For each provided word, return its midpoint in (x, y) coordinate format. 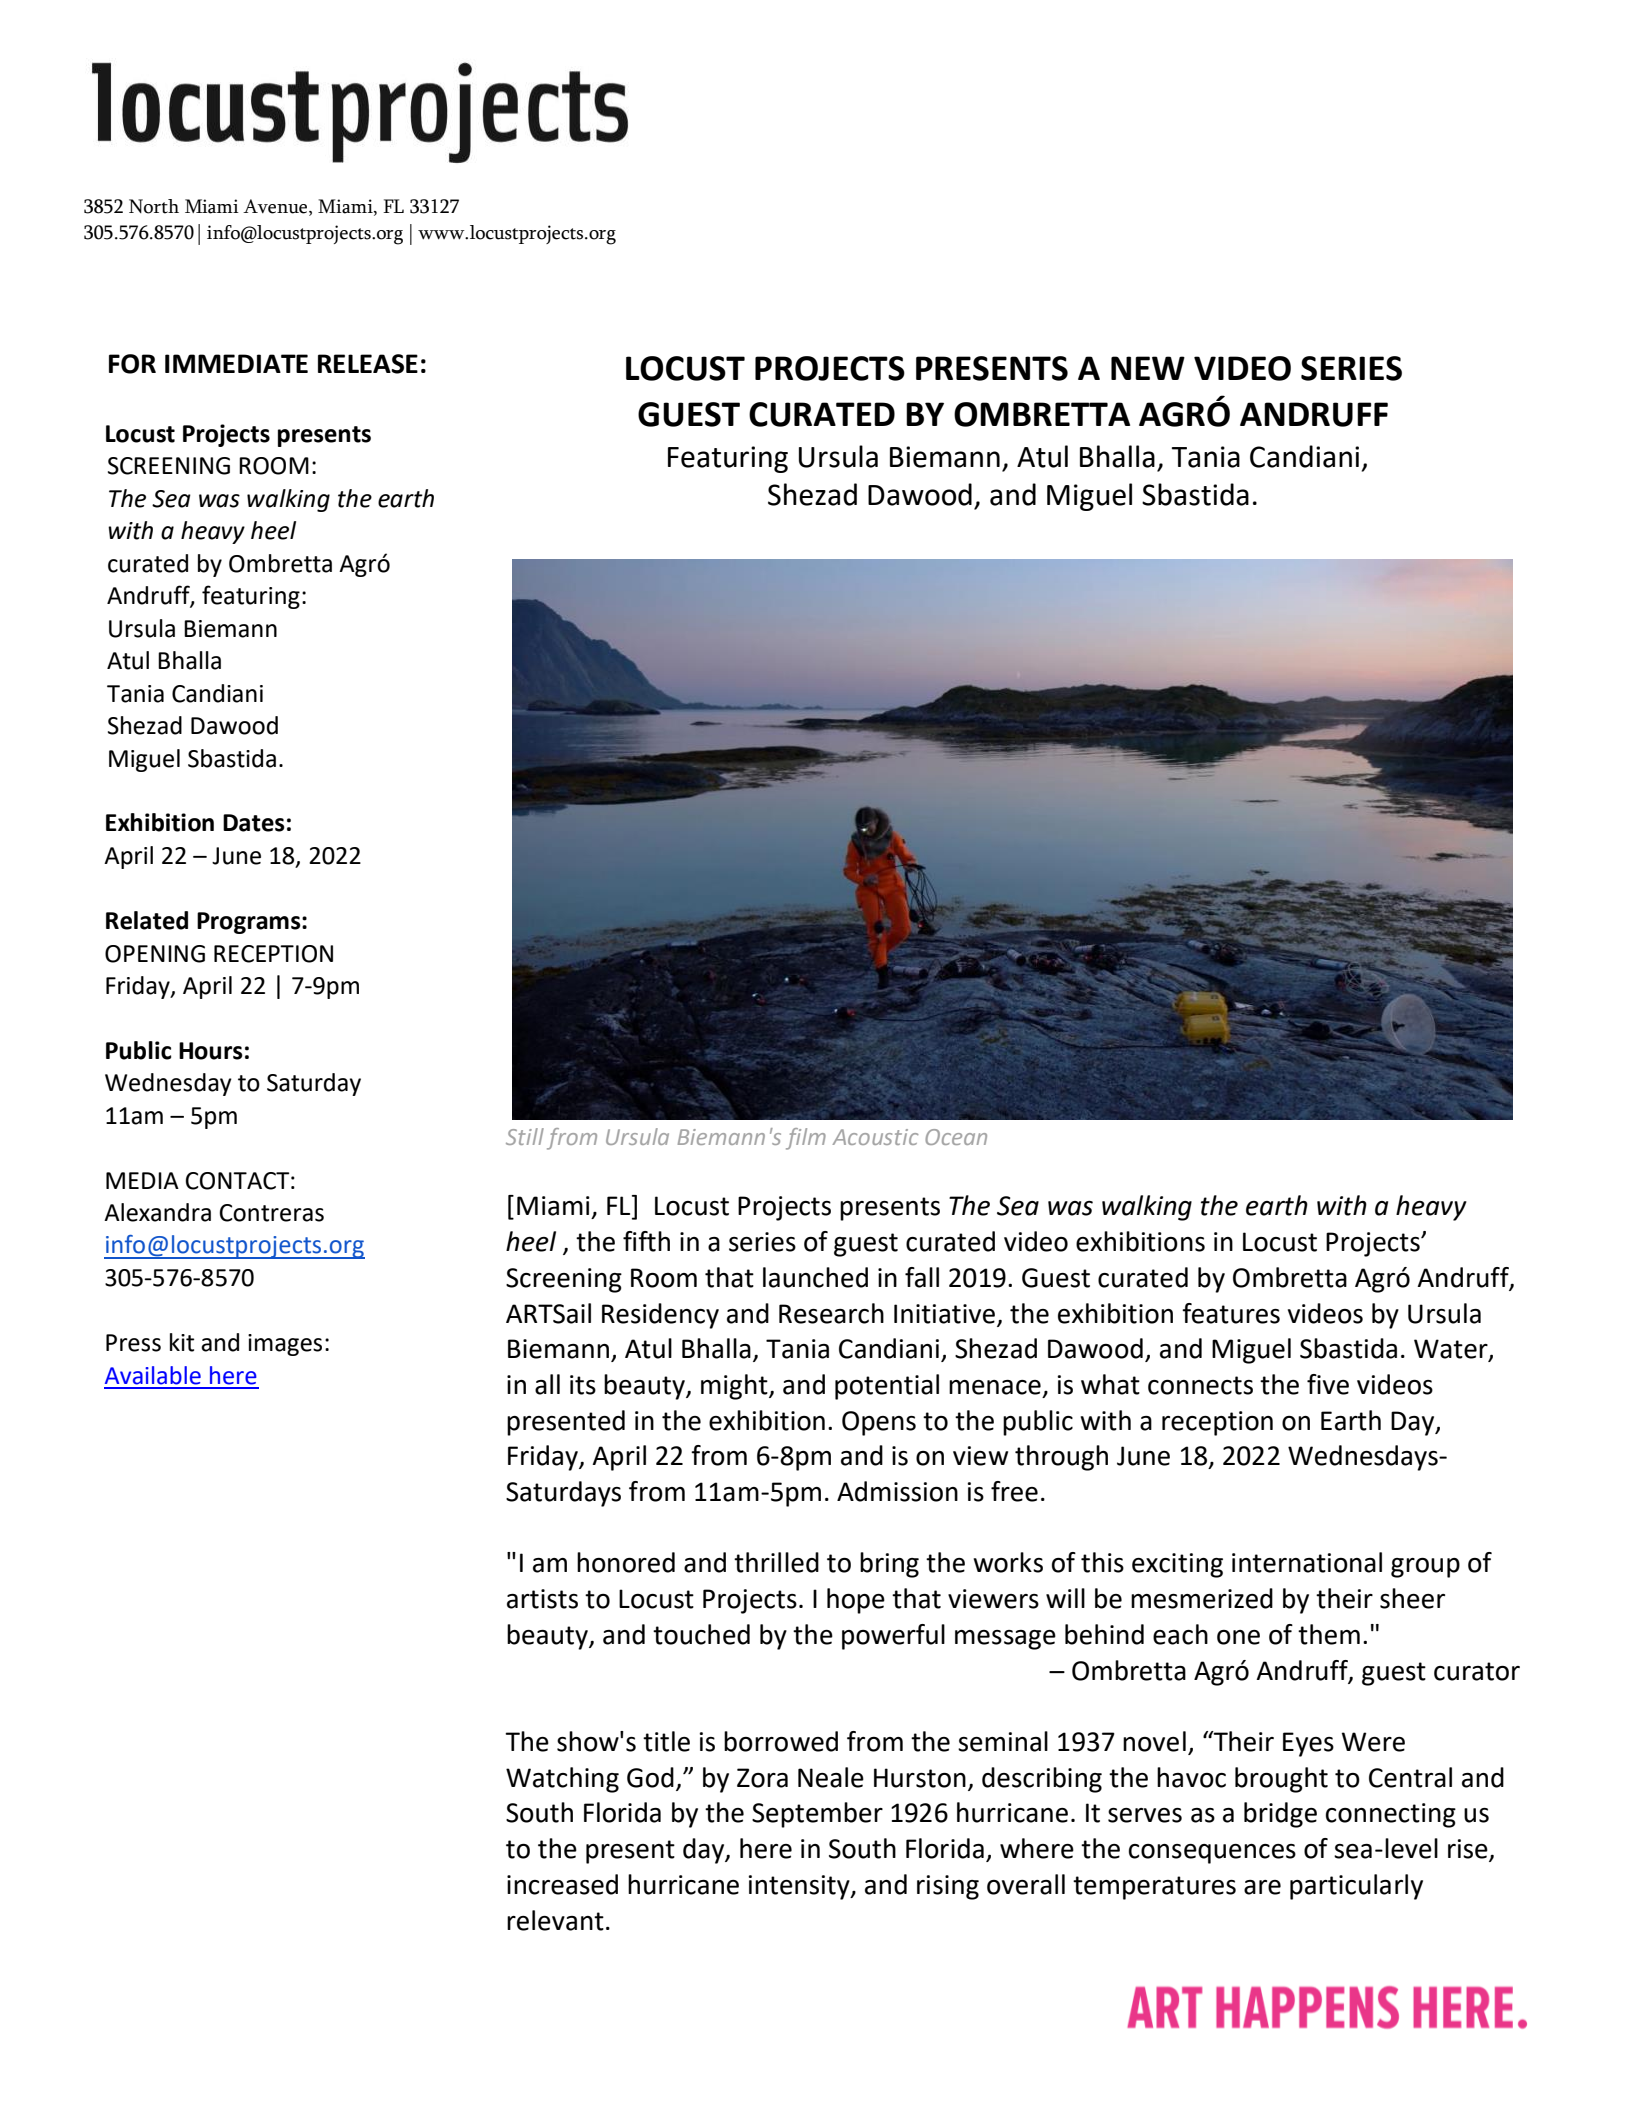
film (806, 1139)
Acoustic (875, 1137)
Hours (211, 1051)
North (154, 206)
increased (562, 1884)
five (1328, 1384)
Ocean (956, 1137)
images (285, 1345)
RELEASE (368, 364)
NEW (1148, 368)
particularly (1356, 1887)
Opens (879, 1423)
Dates (254, 823)
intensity (800, 1887)
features (1231, 1313)
